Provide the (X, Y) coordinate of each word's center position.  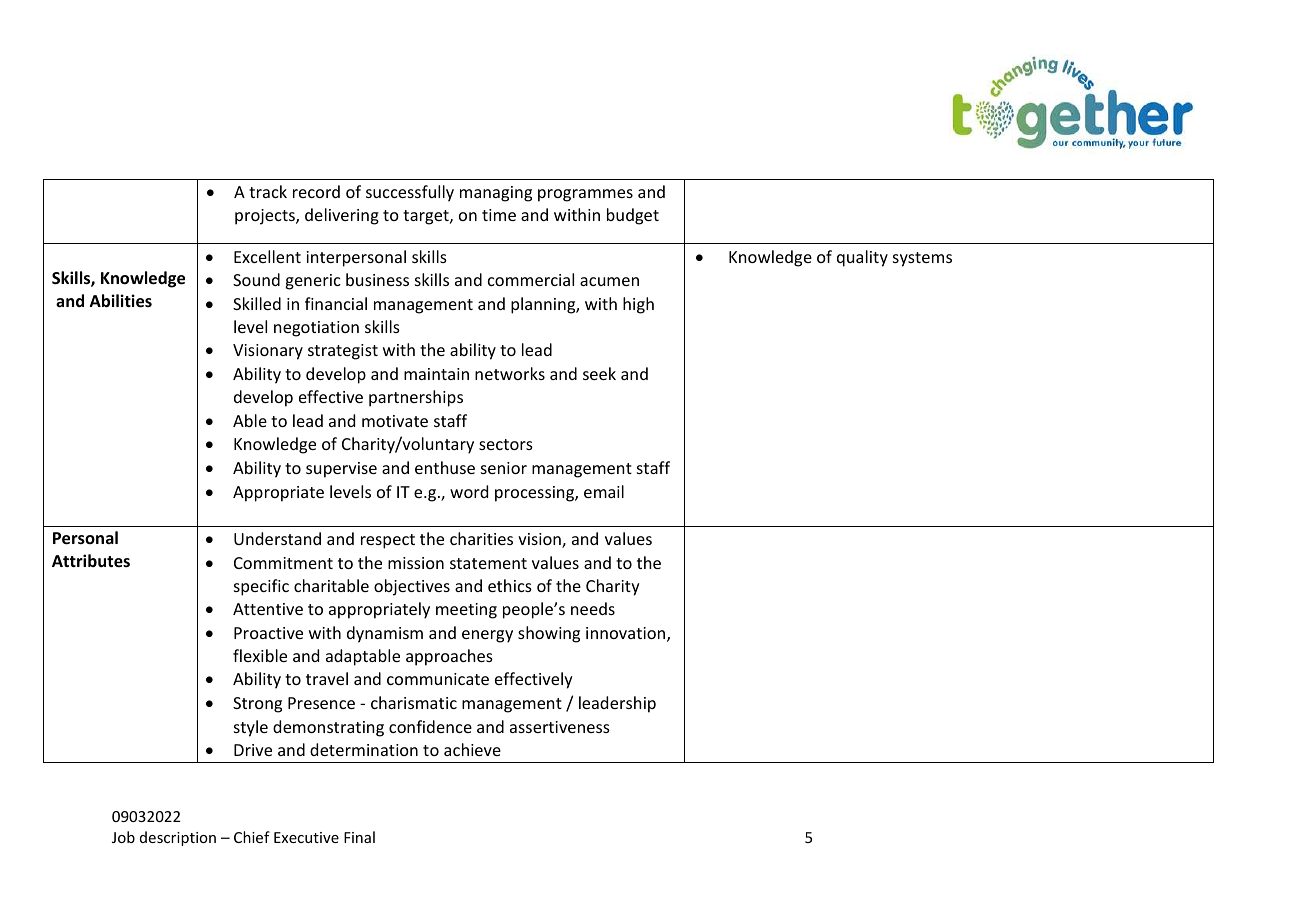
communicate (438, 679)
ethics (510, 585)
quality (862, 258)
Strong (257, 705)
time (499, 215)
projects (266, 217)
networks (510, 373)
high (638, 305)
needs (593, 608)
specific (261, 587)
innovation (627, 634)
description (178, 838)
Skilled (257, 303)
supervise (341, 470)
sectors (506, 444)
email (604, 491)
